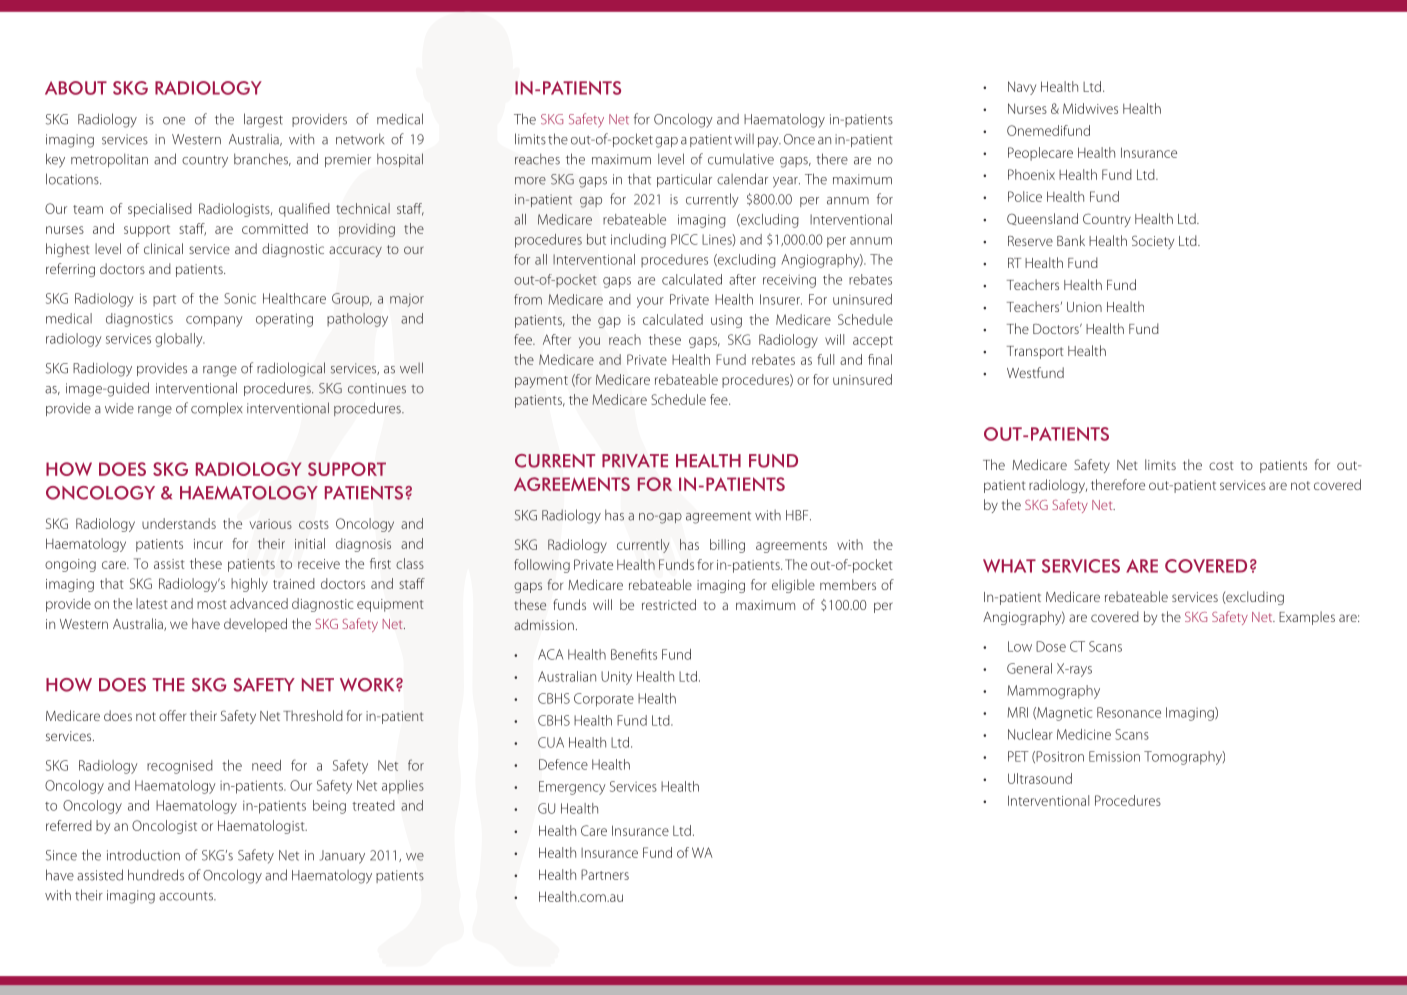 The height and width of the page is (995, 1407). I want to click on Emergency, so click(572, 788).
